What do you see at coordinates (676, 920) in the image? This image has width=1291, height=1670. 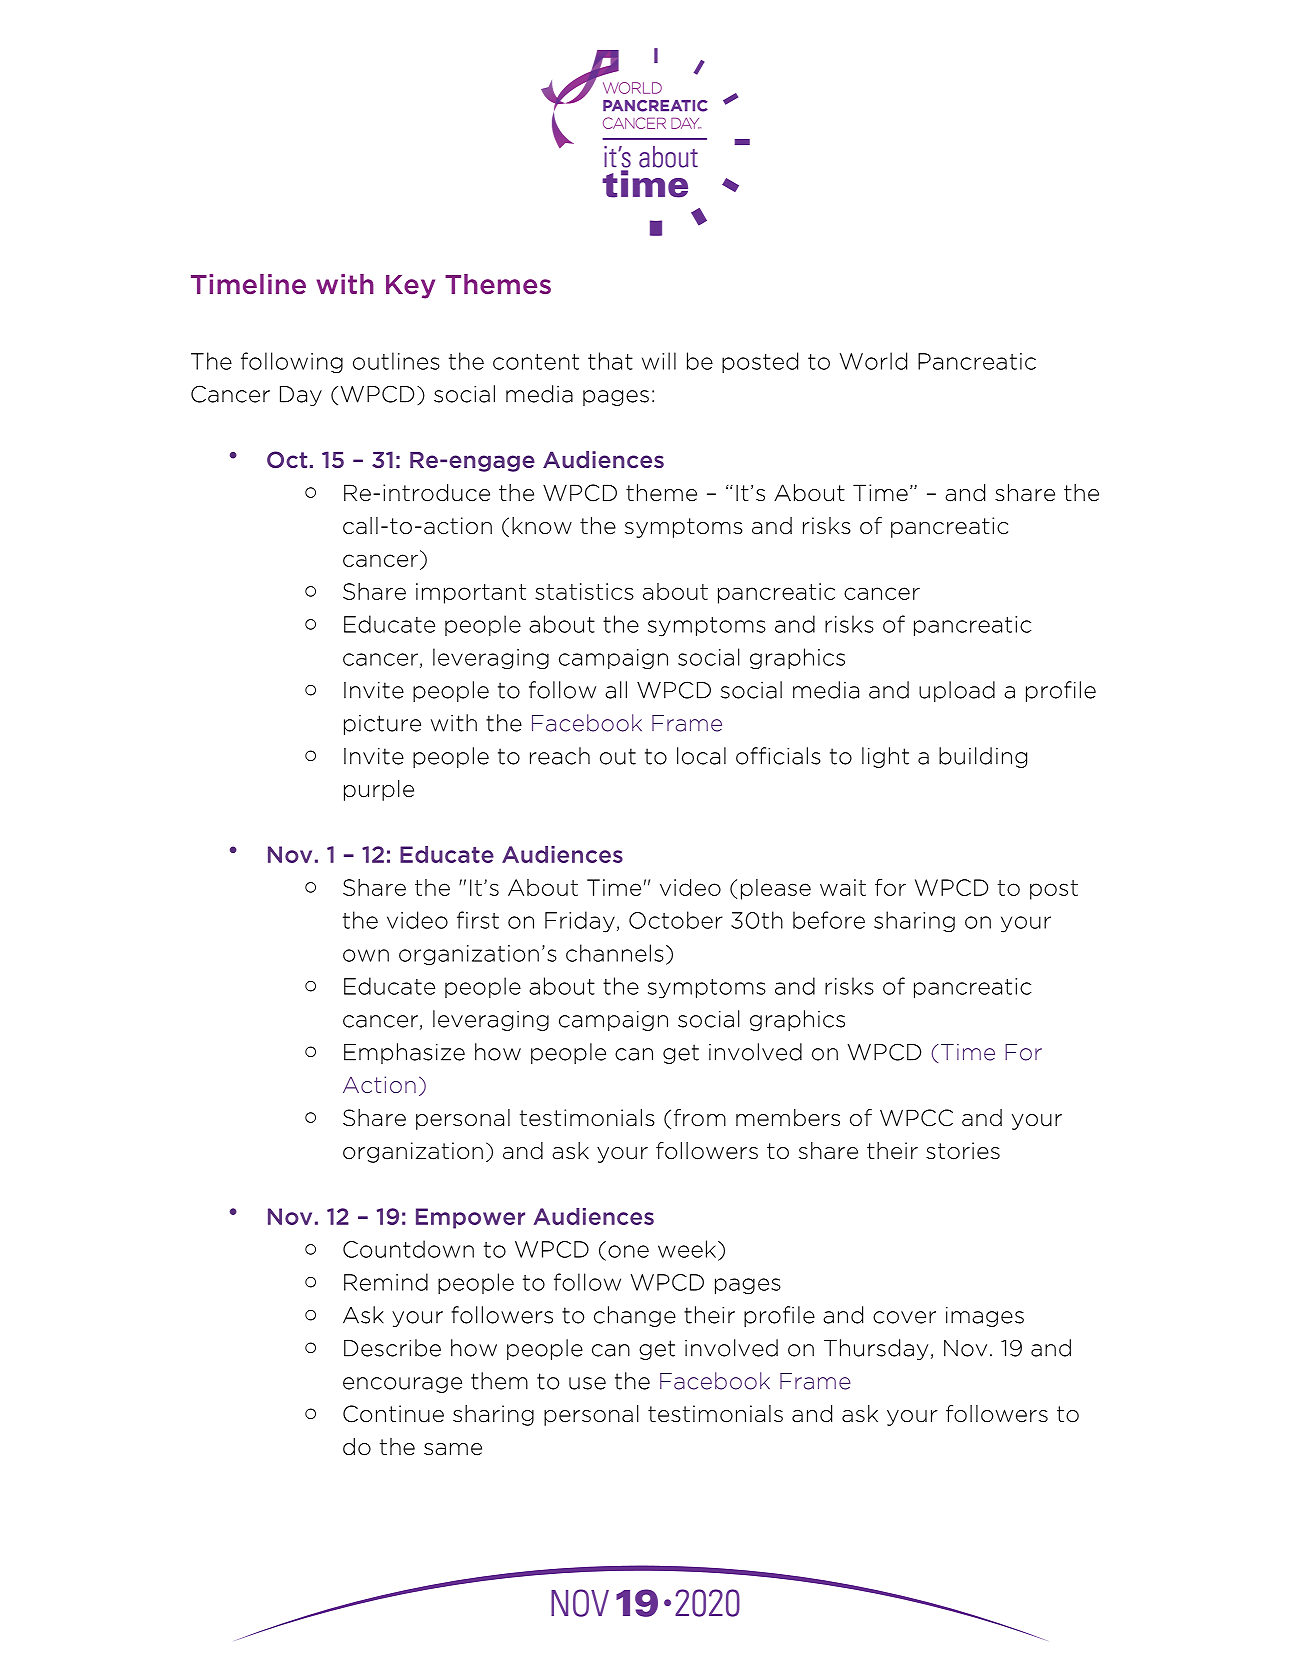 I see `October` at bounding box center [676, 920].
